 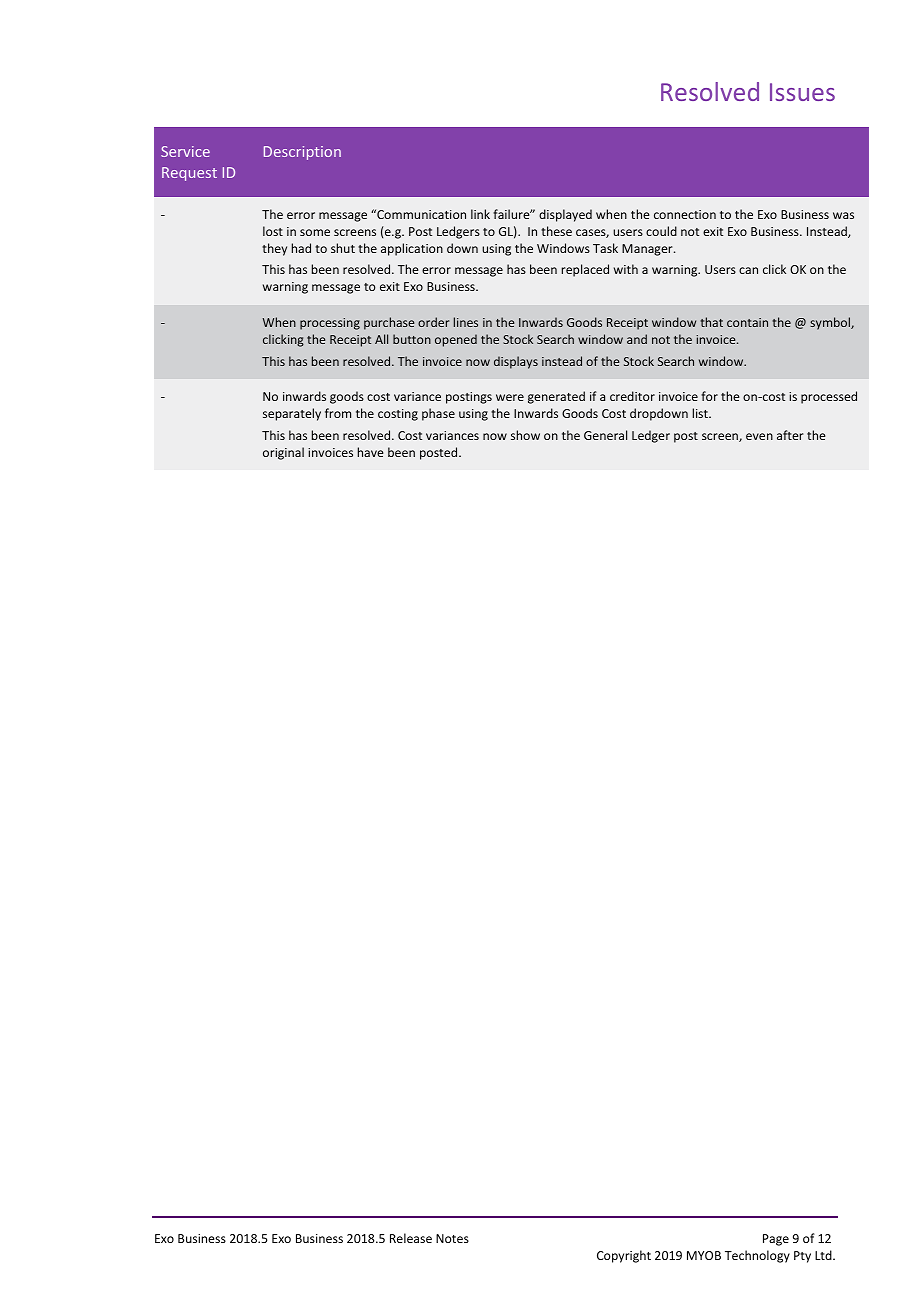 I want to click on link, so click(x=480, y=214).
